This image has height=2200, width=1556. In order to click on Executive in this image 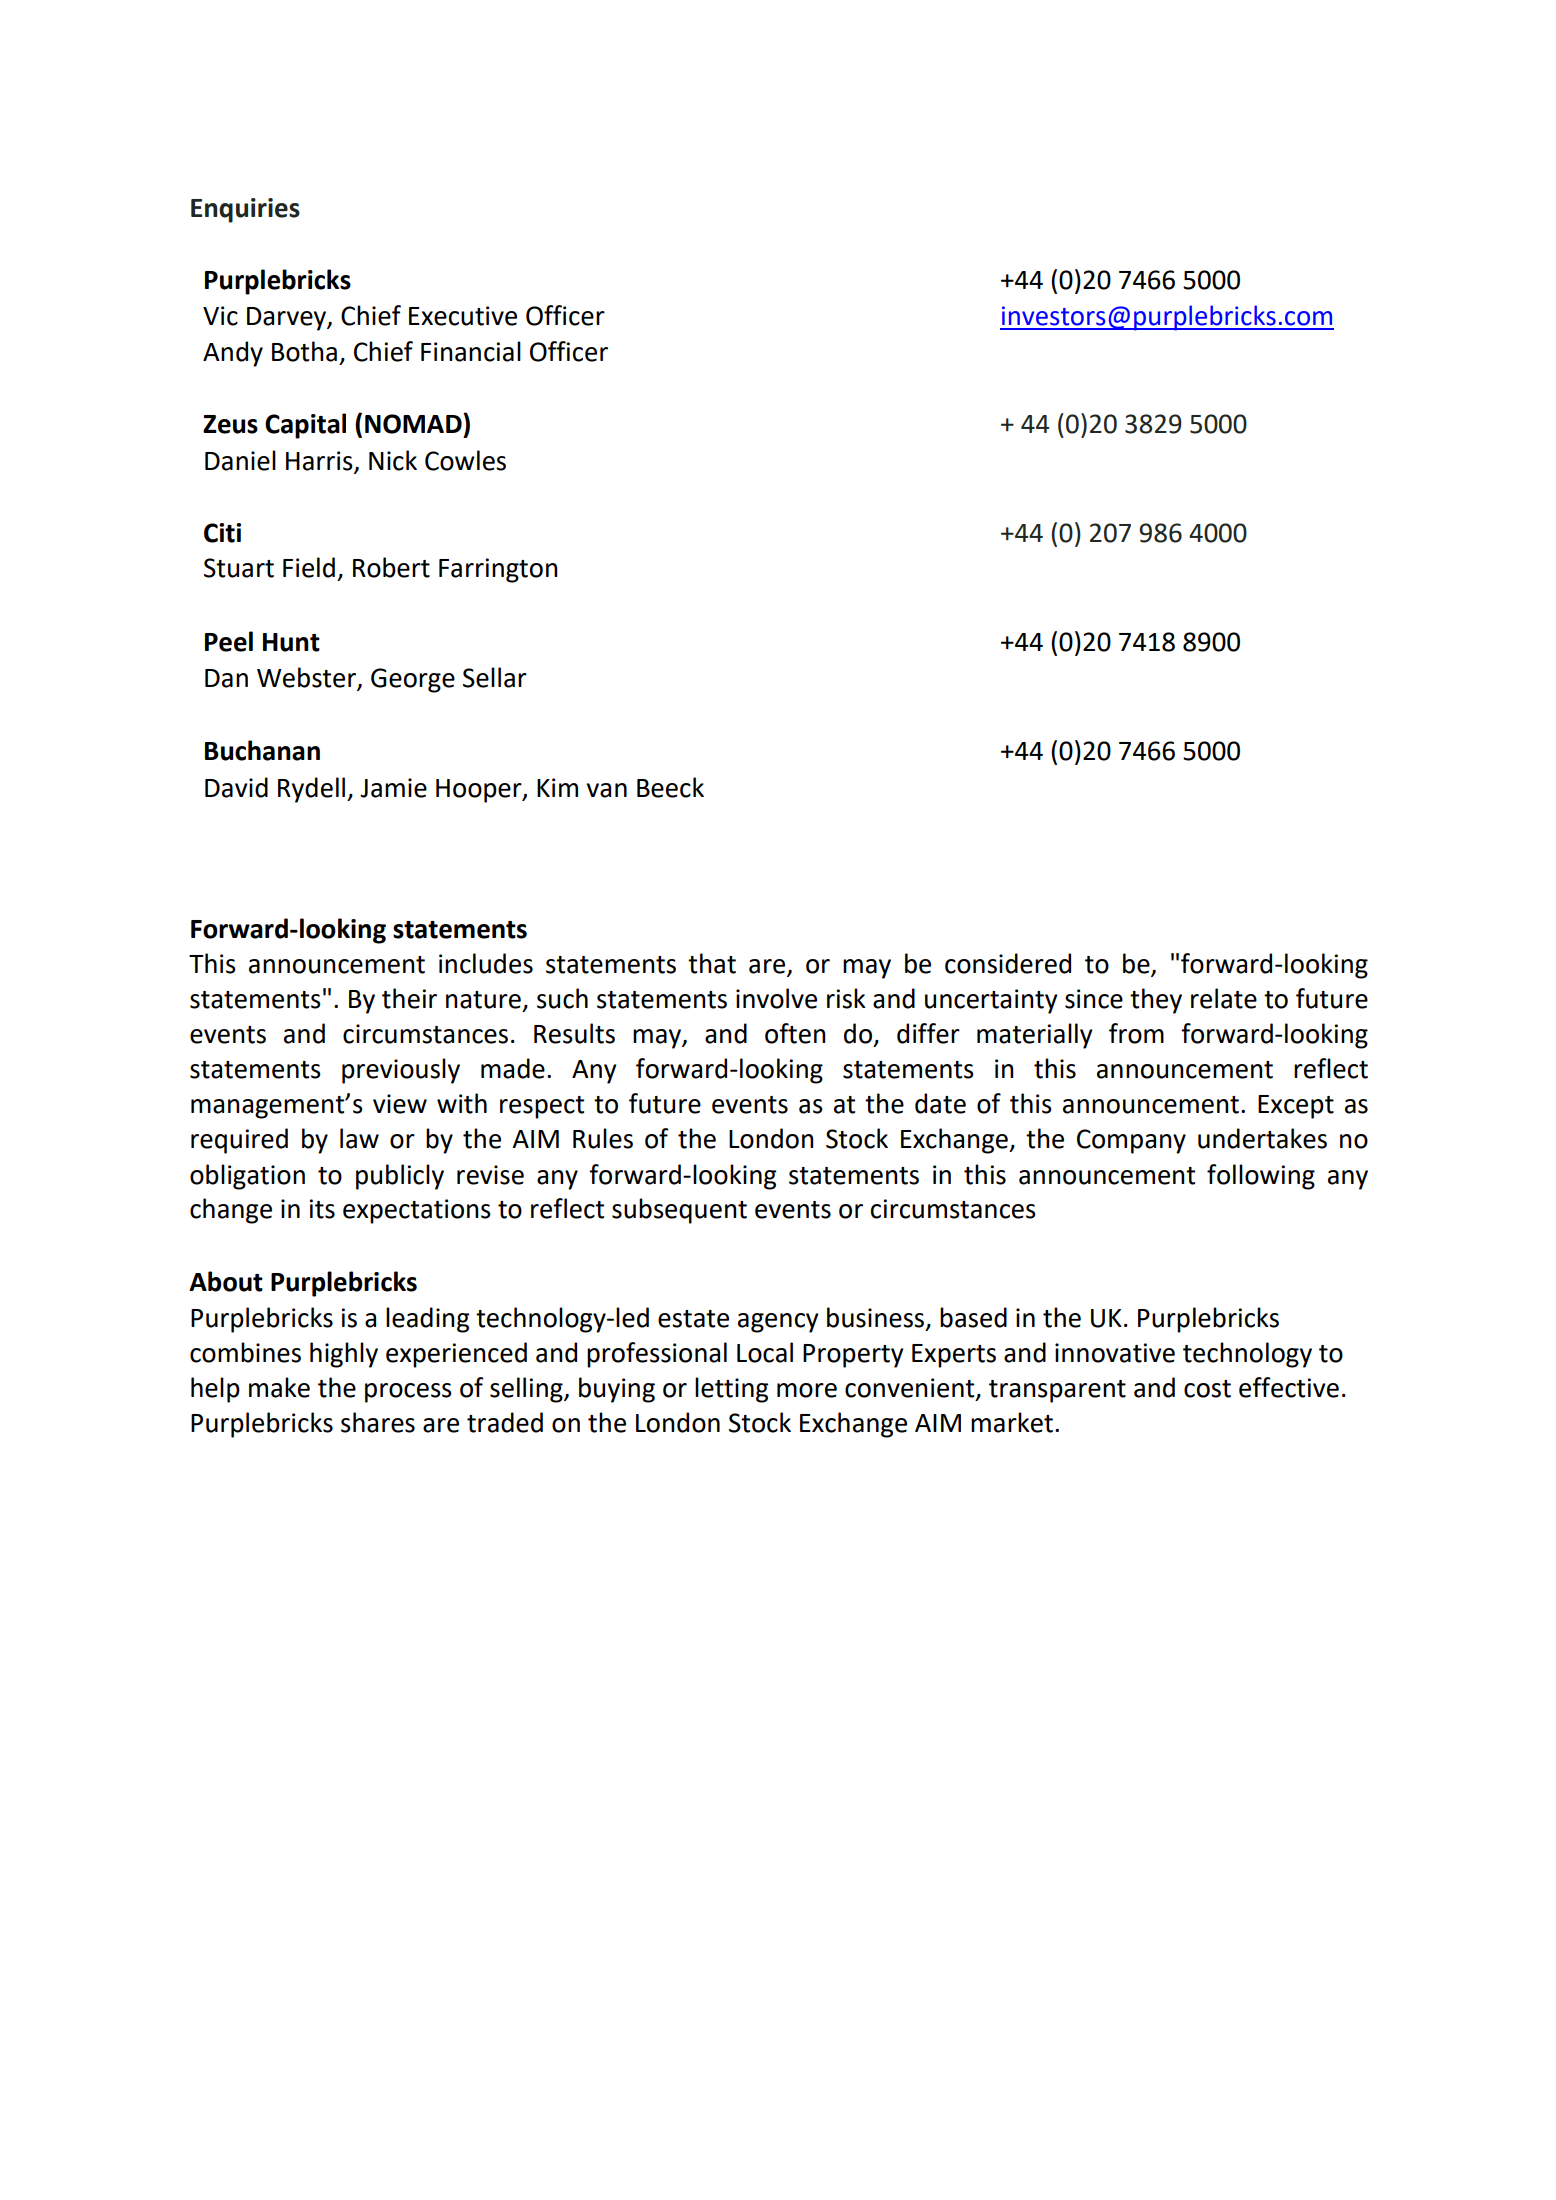, I will do `click(463, 316)`.
